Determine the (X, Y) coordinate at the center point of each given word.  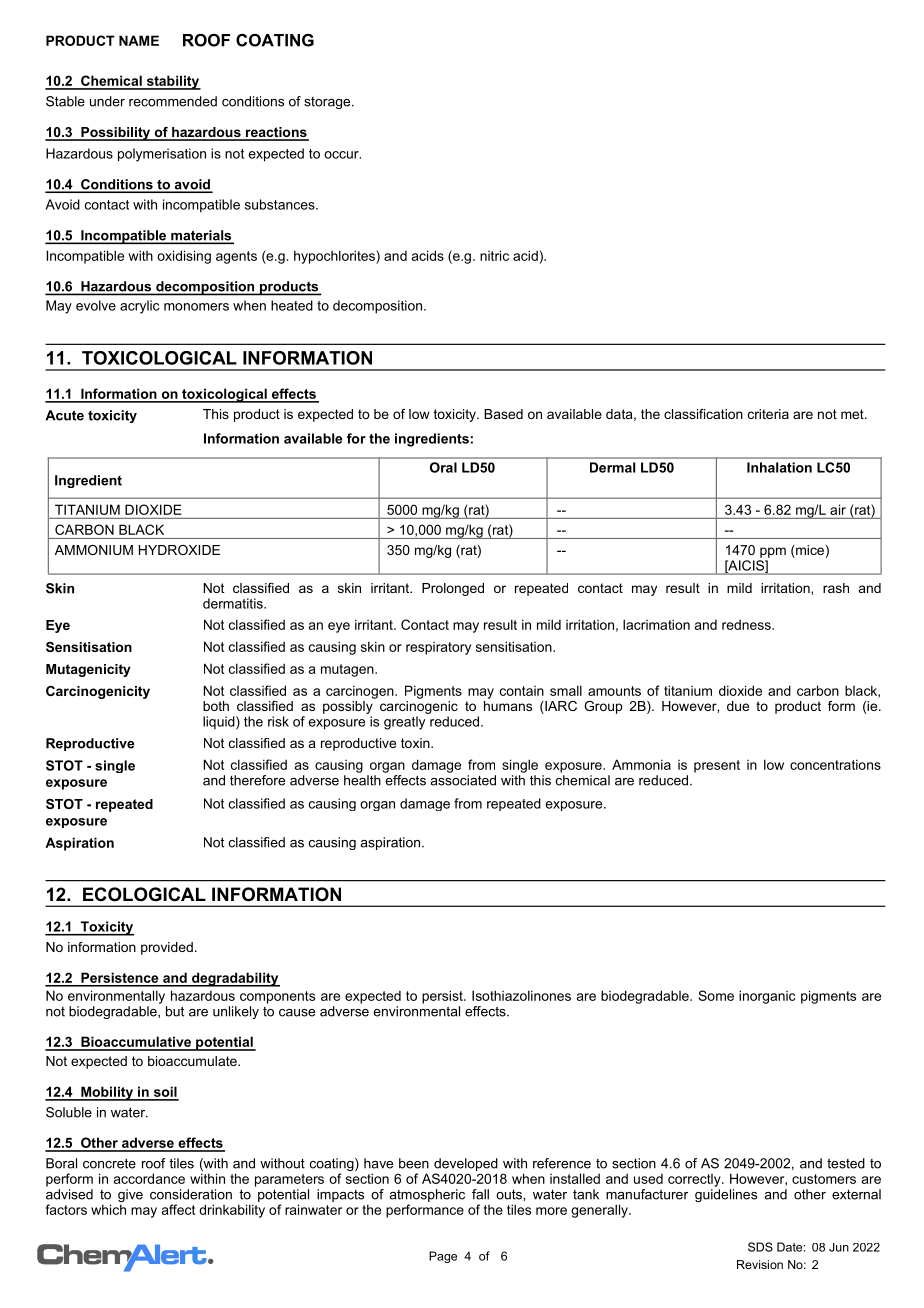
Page (443, 1257)
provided (167, 948)
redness (747, 624)
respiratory (438, 648)
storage (328, 103)
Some (716, 995)
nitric (494, 255)
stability (172, 82)
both (216, 706)
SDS (760, 1247)
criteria (768, 414)
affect (178, 1209)
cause (297, 1013)
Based (503, 414)
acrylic (140, 307)
